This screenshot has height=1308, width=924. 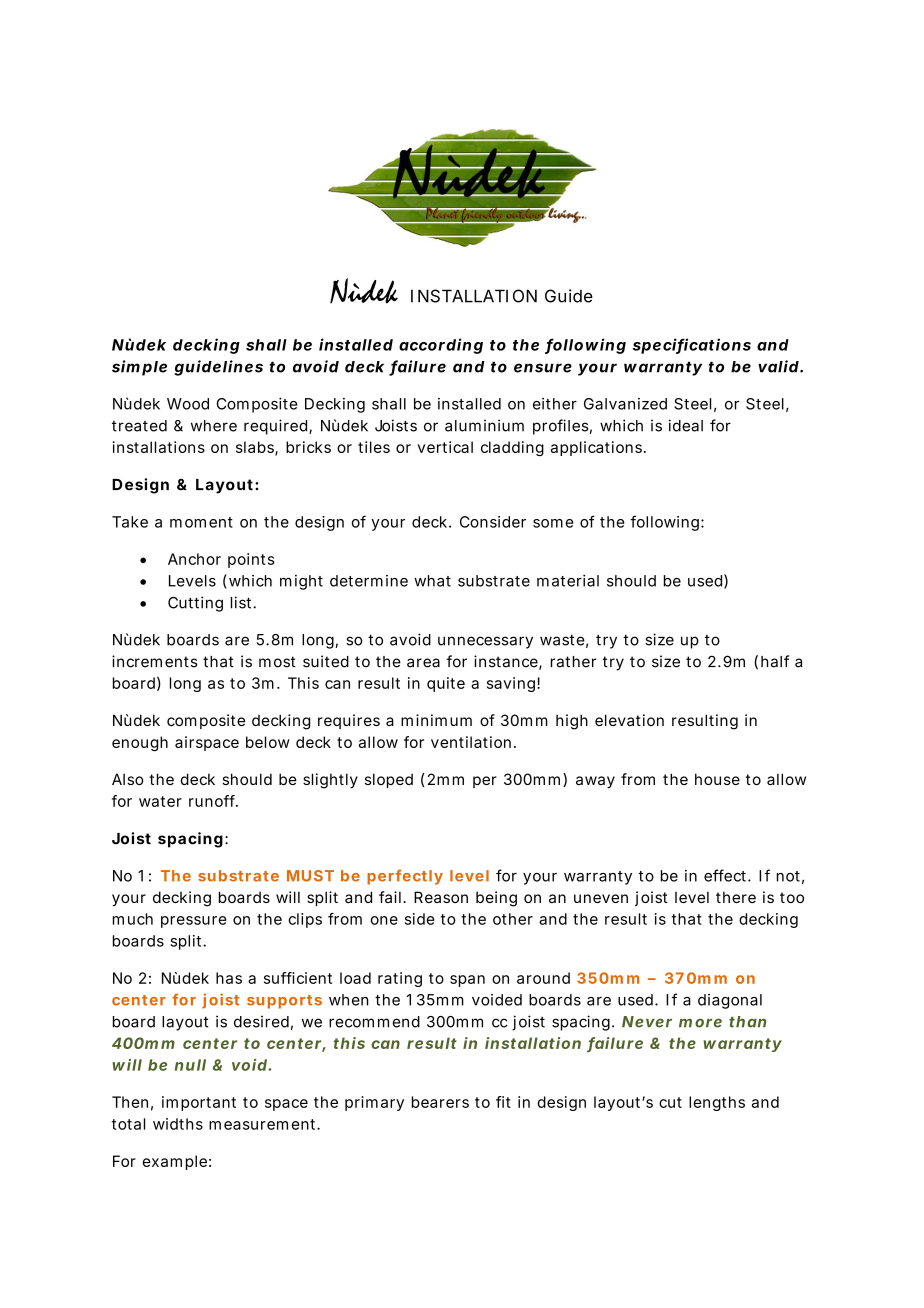 I want to click on effect, so click(x=726, y=875).
